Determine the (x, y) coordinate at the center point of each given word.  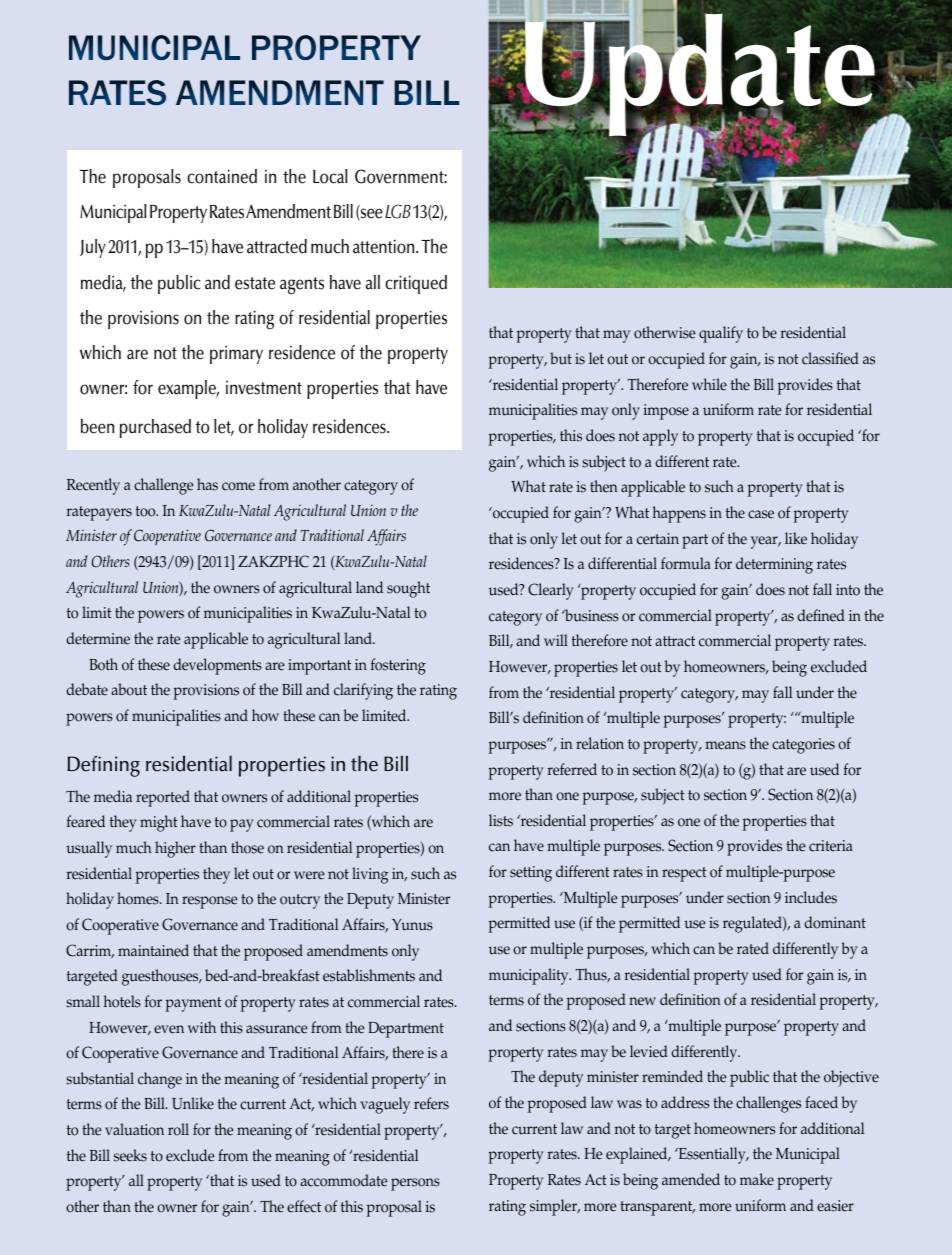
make (757, 1179)
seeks (130, 1155)
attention (385, 246)
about (129, 689)
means (725, 745)
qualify (721, 334)
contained (222, 176)
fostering (398, 666)
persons (415, 1184)
